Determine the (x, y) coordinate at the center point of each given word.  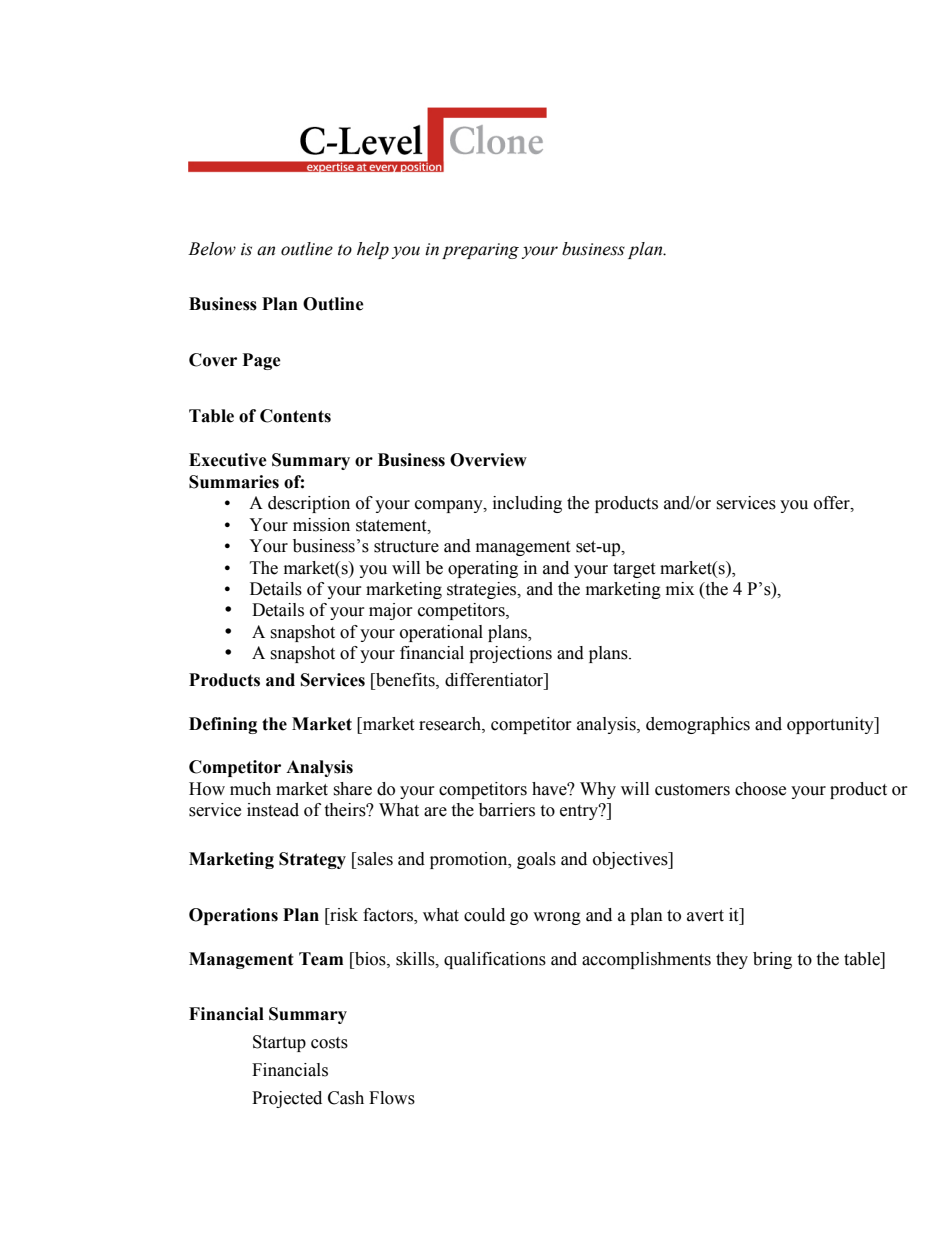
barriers (507, 810)
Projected (287, 1099)
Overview (488, 460)
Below (212, 249)
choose (760, 789)
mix (680, 588)
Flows (392, 1098)
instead (273, 810)
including (527, 504)
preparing (480, 251)
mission (321, 525)
